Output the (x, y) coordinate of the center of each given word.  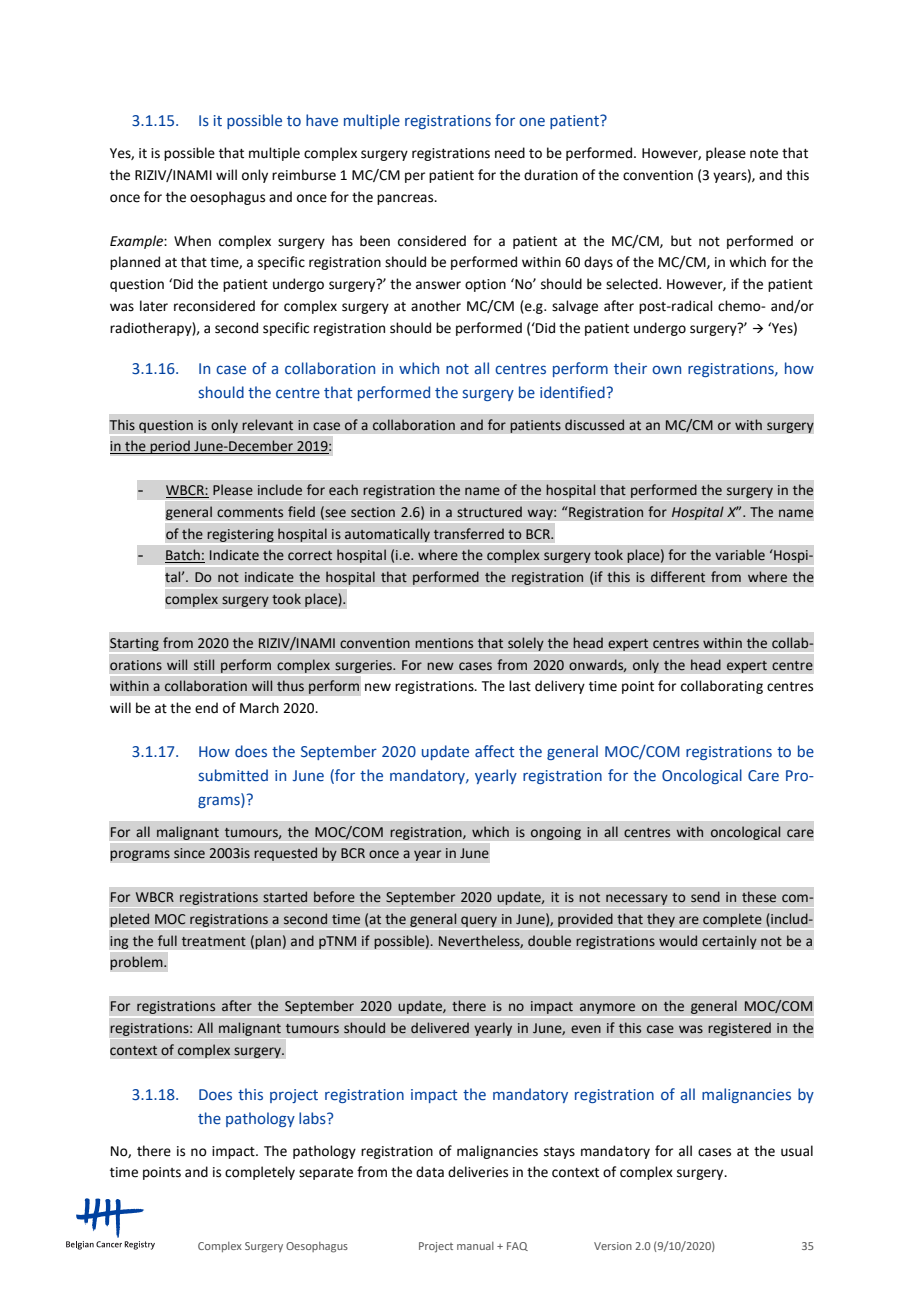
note (764, 154)
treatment (214, 941)
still (204, 664)
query (479, 921)
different (678, 577)
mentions (444, 643)
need (510, 153)
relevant (267, 425)
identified (572, 392)
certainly (729, 942)
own (666, 369)
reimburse (304, 175)
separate (326, 1174)
